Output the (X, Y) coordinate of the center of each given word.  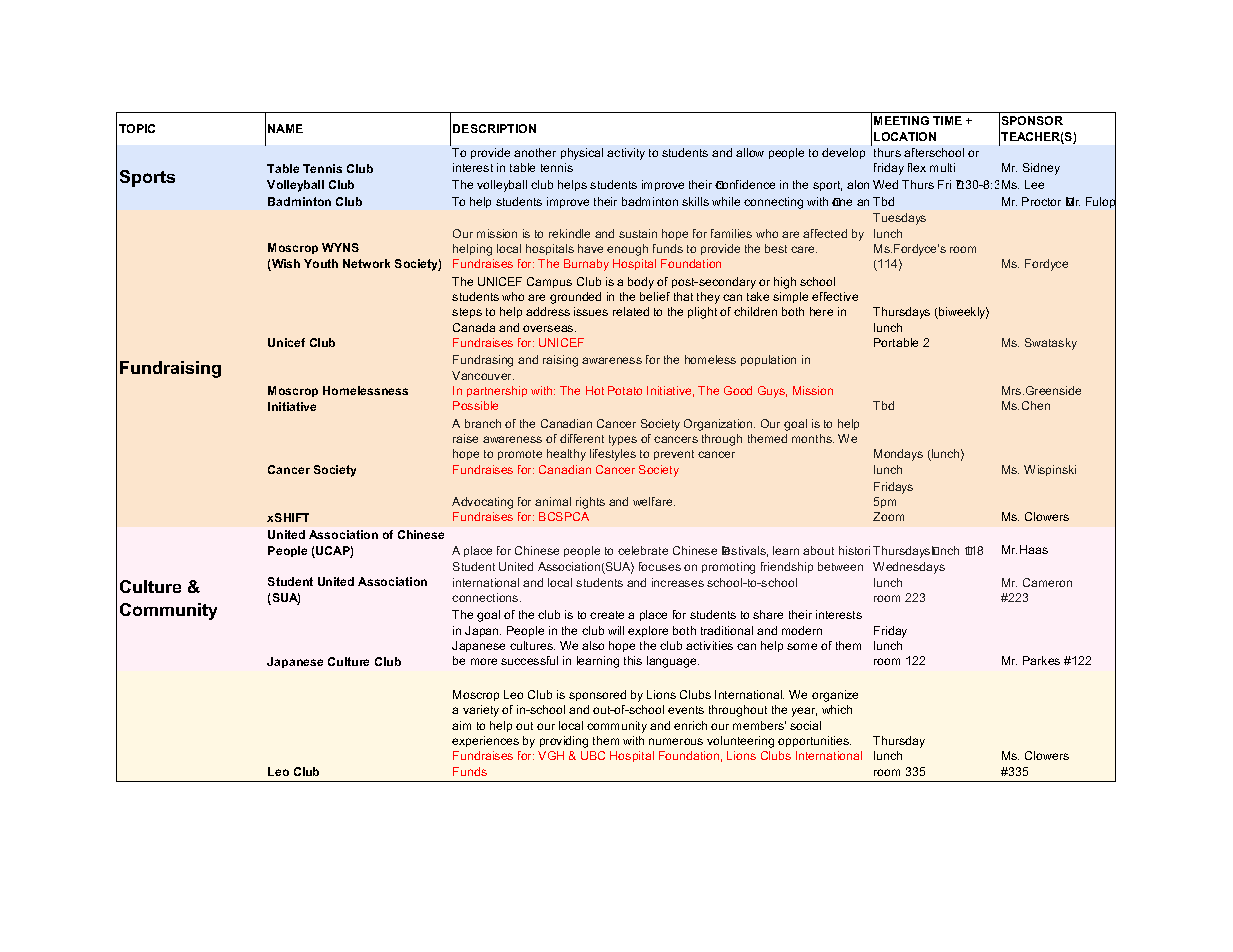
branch (483, 423)
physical (582, 154)
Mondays (898, 455)
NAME (285, 128)
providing (564, 742)
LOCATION (905, 136)
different (582, 438)
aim (461, 725)
